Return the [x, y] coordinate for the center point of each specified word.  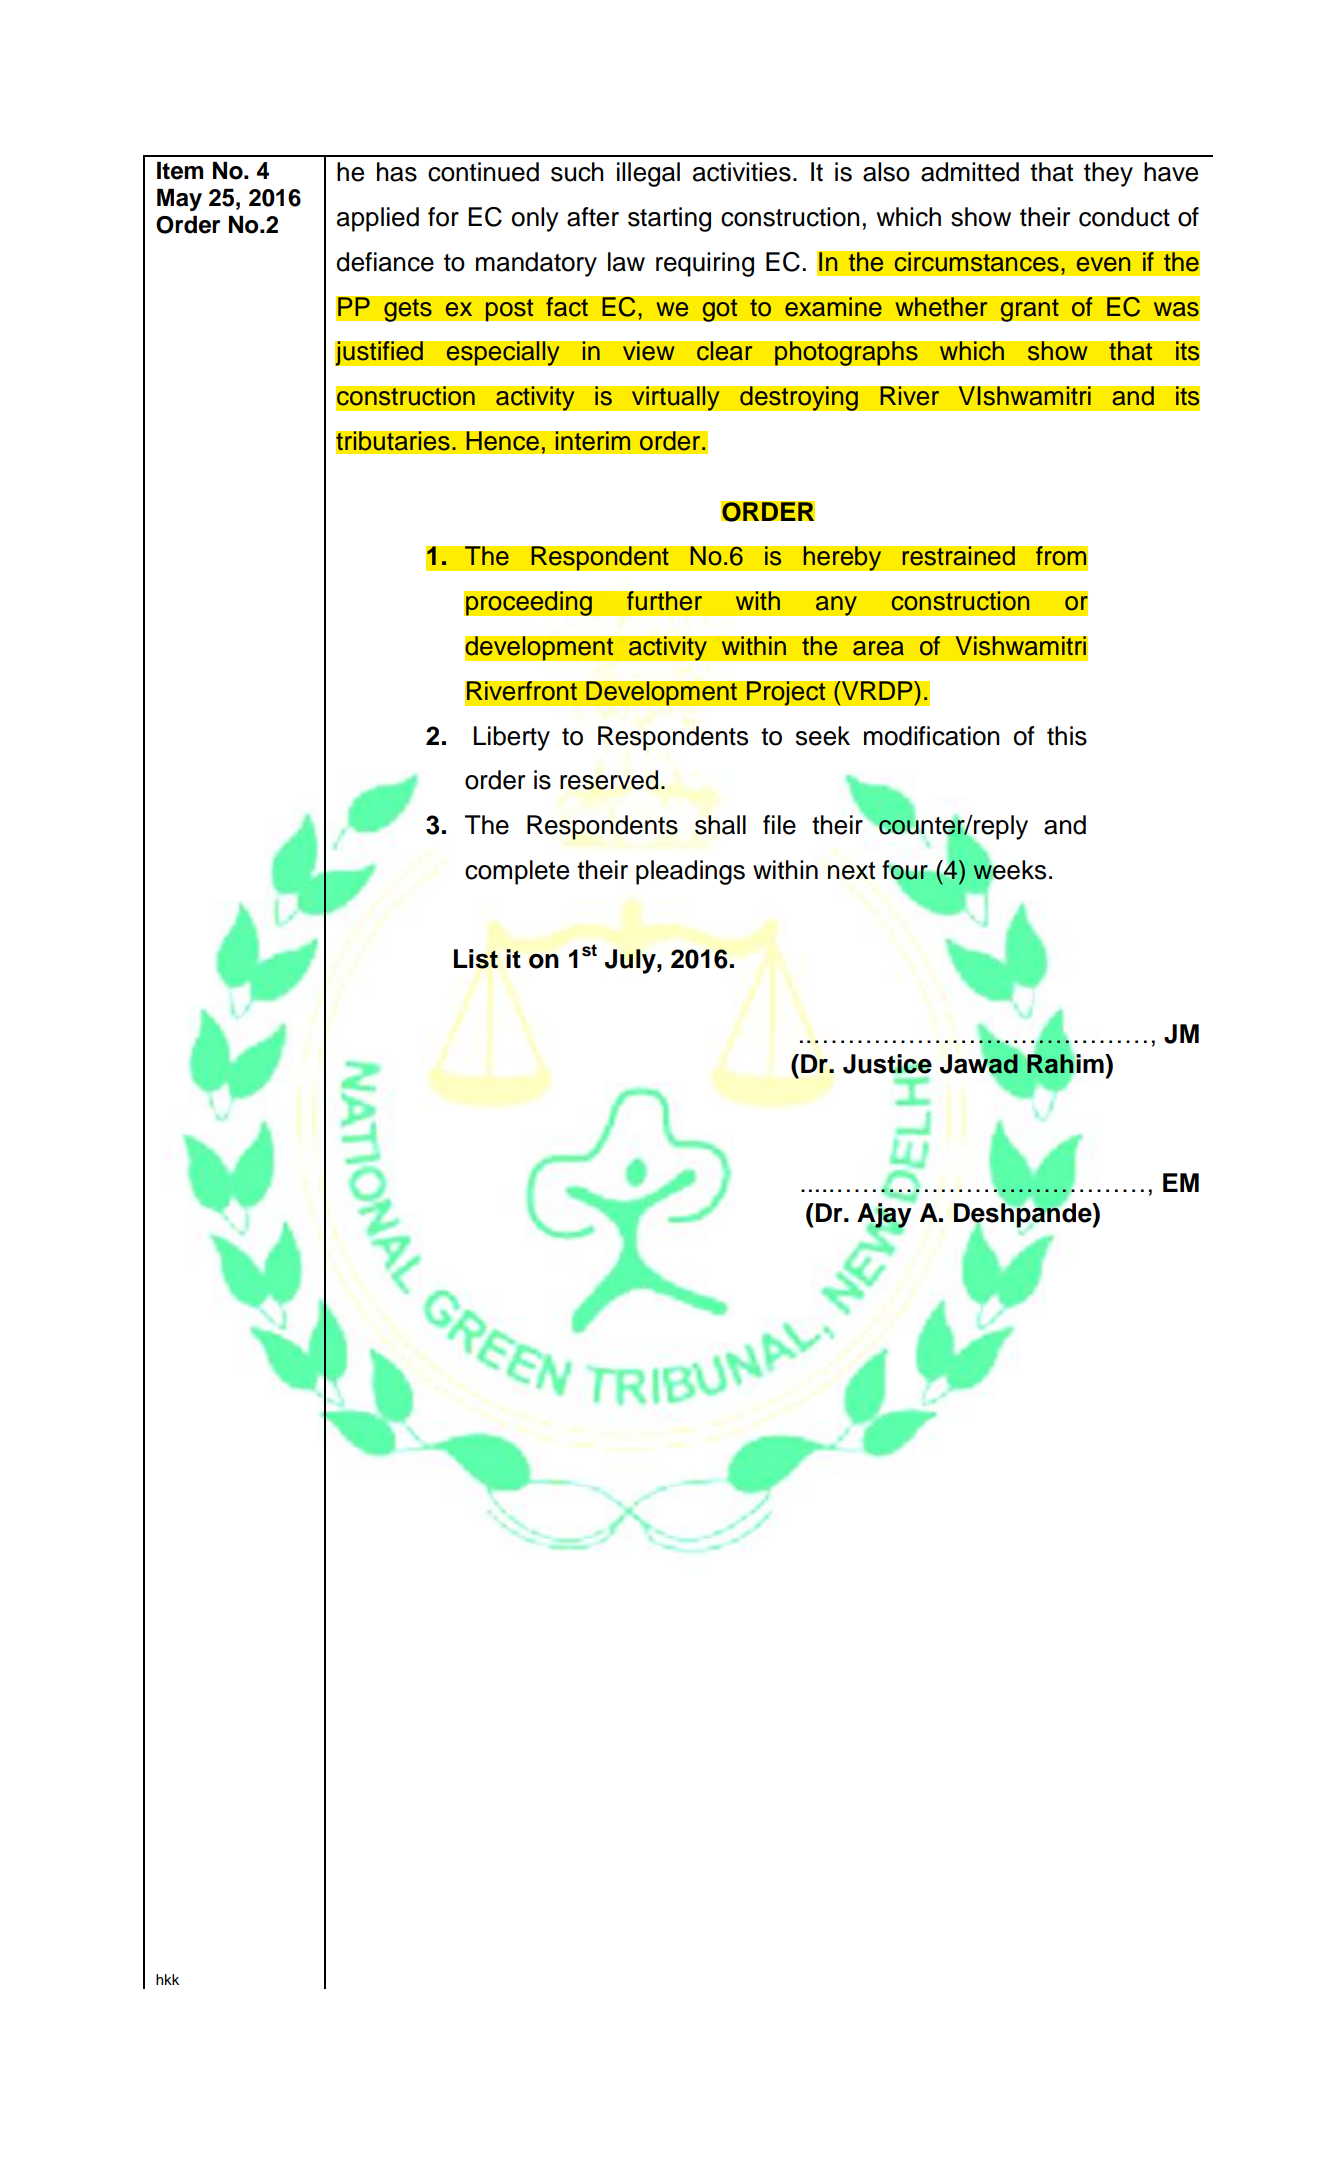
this [1067, 736]
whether [941, 307]
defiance [385, 262]
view [648, 351]
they [1108, 174]
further [665, 601]
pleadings [690, 872]
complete [517, 872]
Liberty [512, 738]
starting [669, 219]
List [476, 959]
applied [378, 219]
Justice [887, 1064]
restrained [958, 556]
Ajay [884, 1216]
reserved [609, 780]
